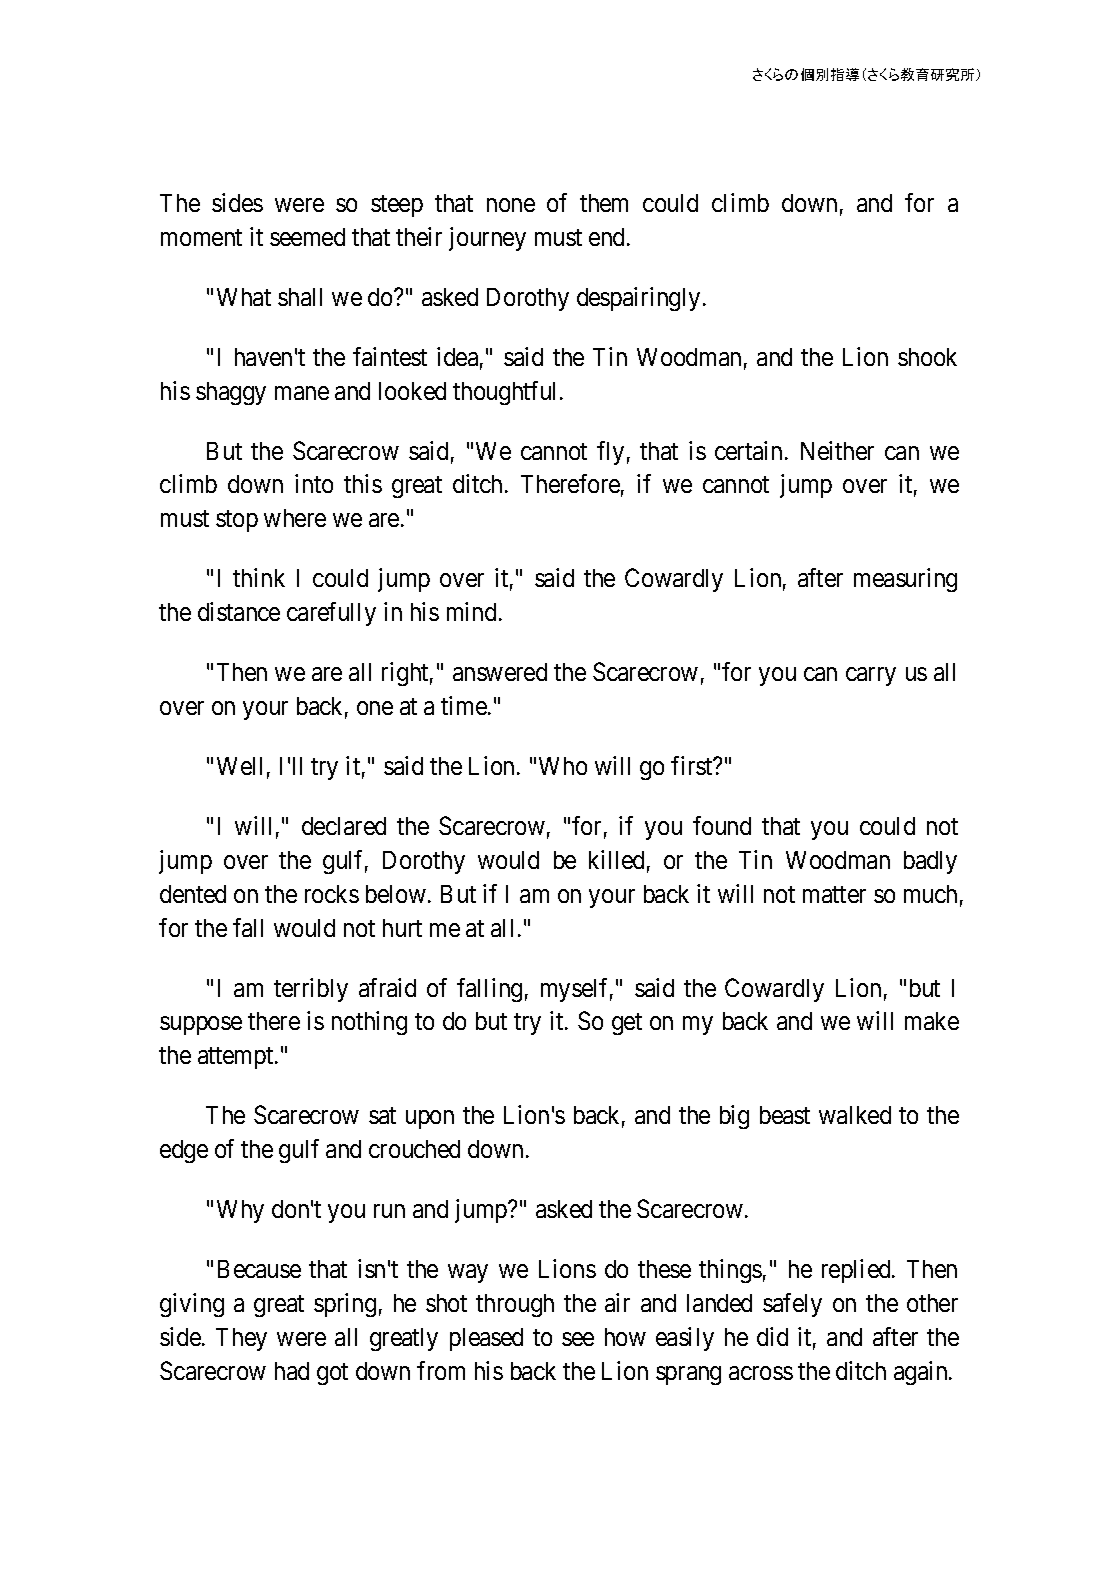 The height and width of the screenshot is (1581, 1118). I want to click on They, so click(241, 1339).
